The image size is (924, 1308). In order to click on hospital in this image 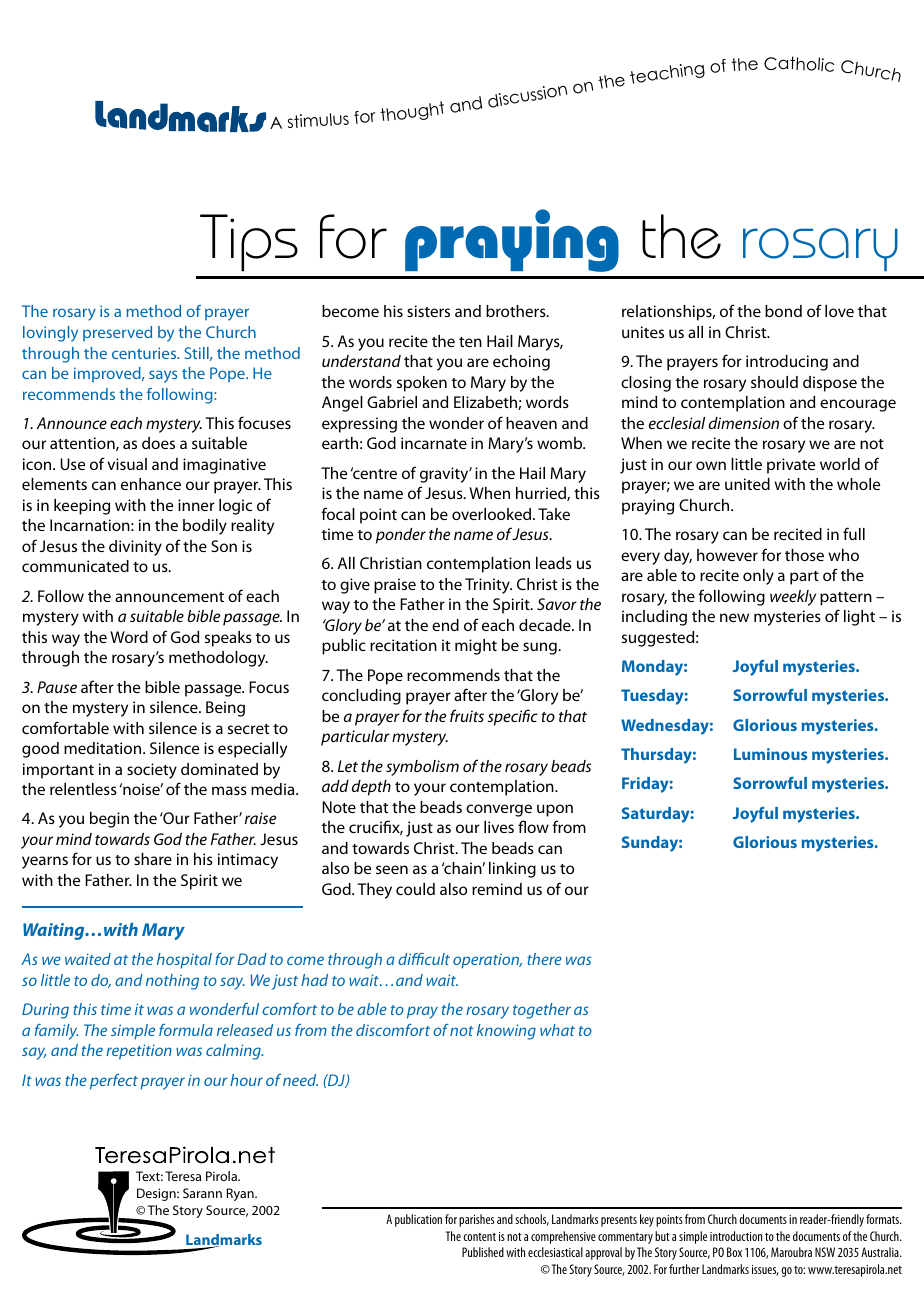, I will do `click(184, 961)`.
